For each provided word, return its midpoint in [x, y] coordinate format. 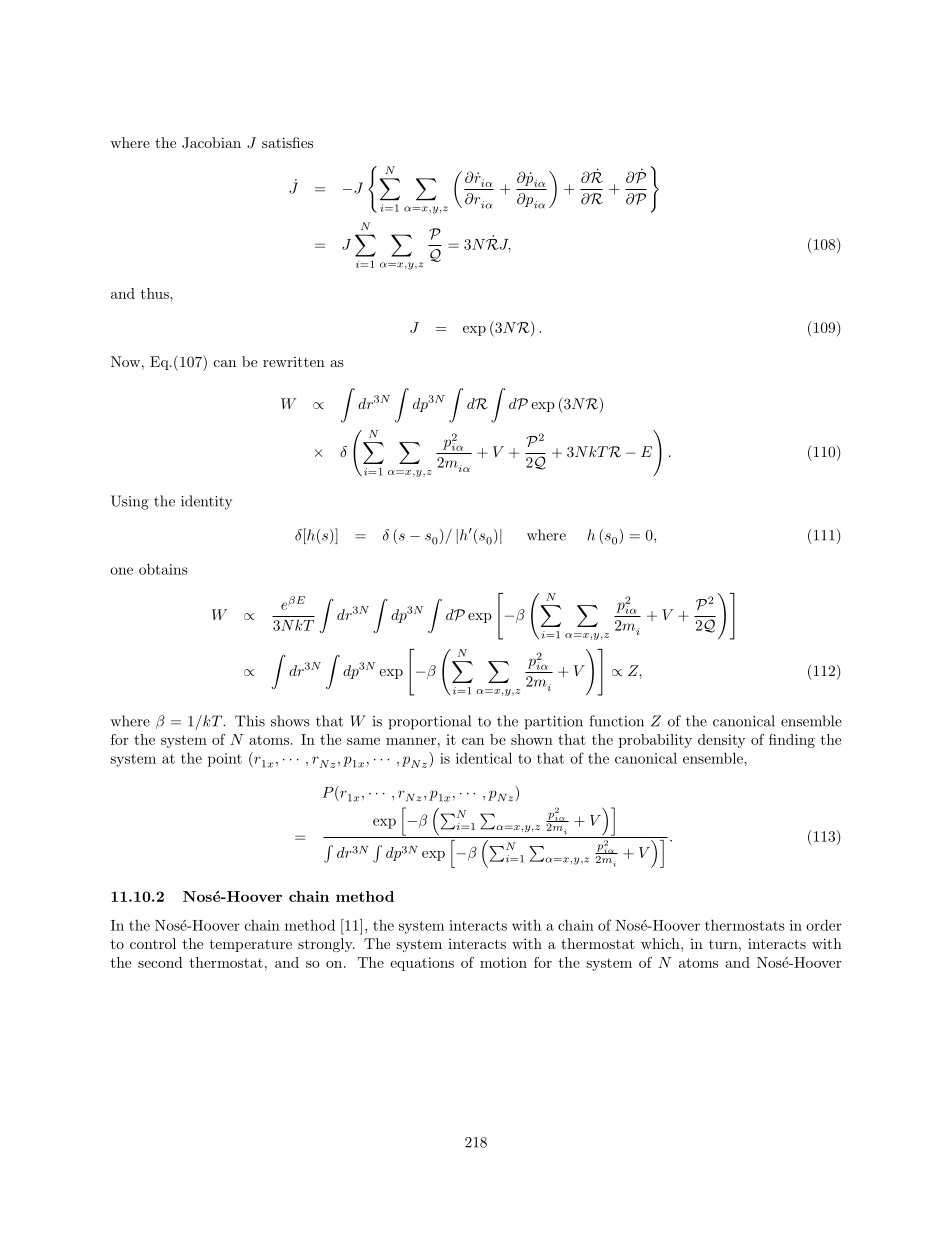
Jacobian [211, 143]
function [616, 721]
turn [723, 944]
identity [206, 502]
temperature [251, 945]
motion [503, 962]
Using [130, 502]
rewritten [294, 362]
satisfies [287, 142]
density [722, 741]
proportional [429, 722]
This [250, 721]
